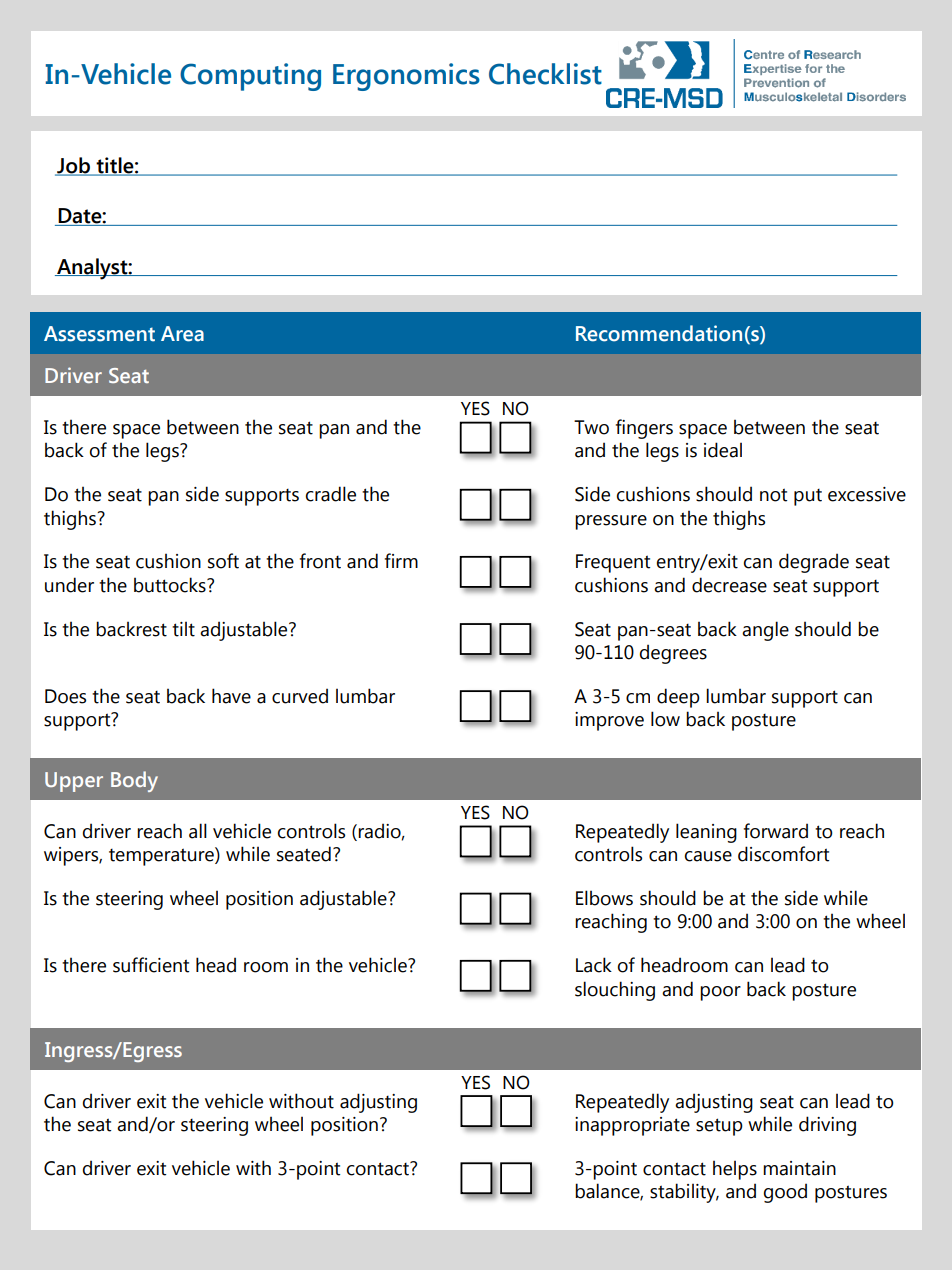 The width and height of the screenshot is (952, 1270). I want to click on Body, so click(134, 781).
